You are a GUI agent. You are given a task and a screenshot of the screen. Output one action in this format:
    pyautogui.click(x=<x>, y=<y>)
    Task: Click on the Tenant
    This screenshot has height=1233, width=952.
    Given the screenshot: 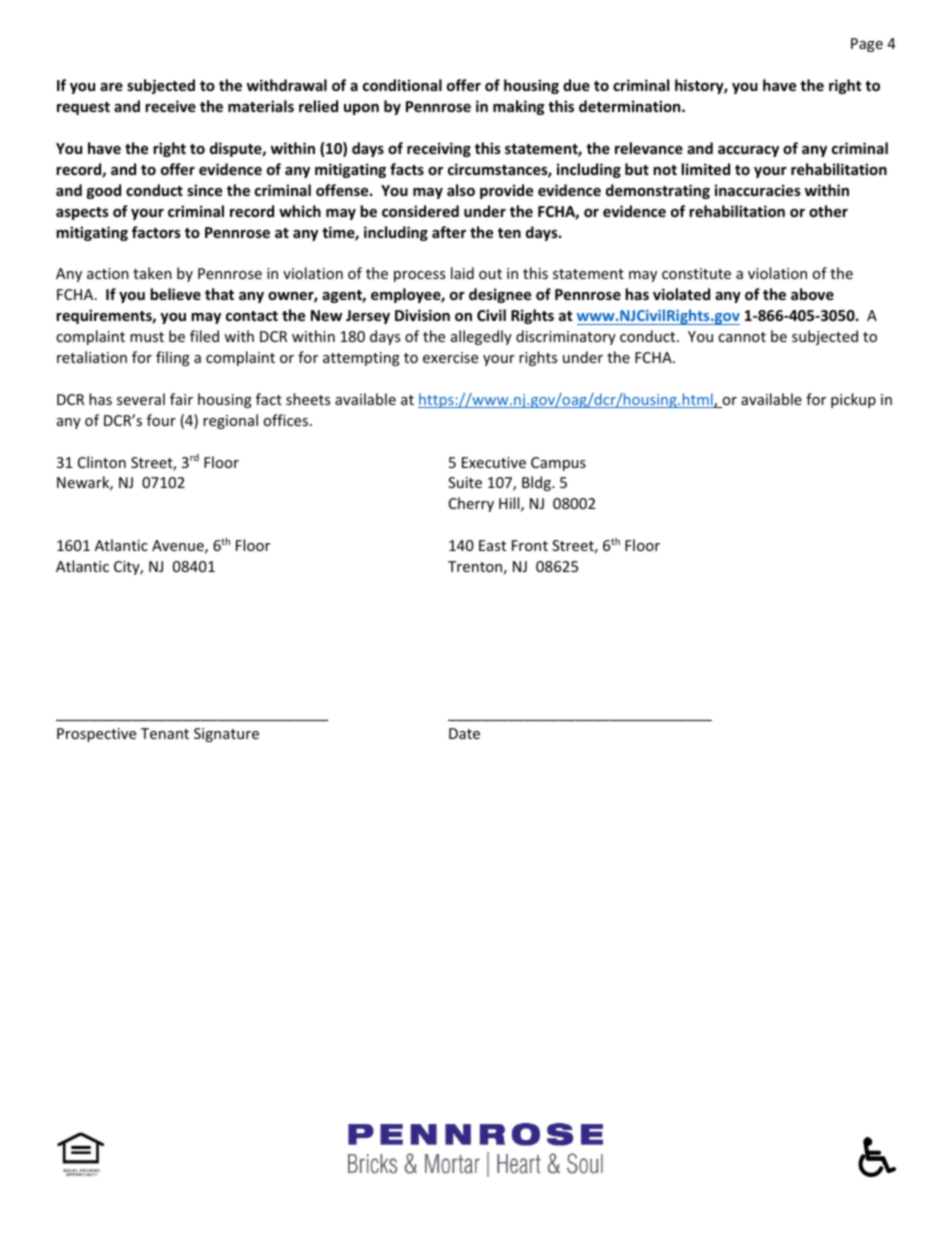 What is the action you would take?
    pyautogui.click(x=165, y=733)
